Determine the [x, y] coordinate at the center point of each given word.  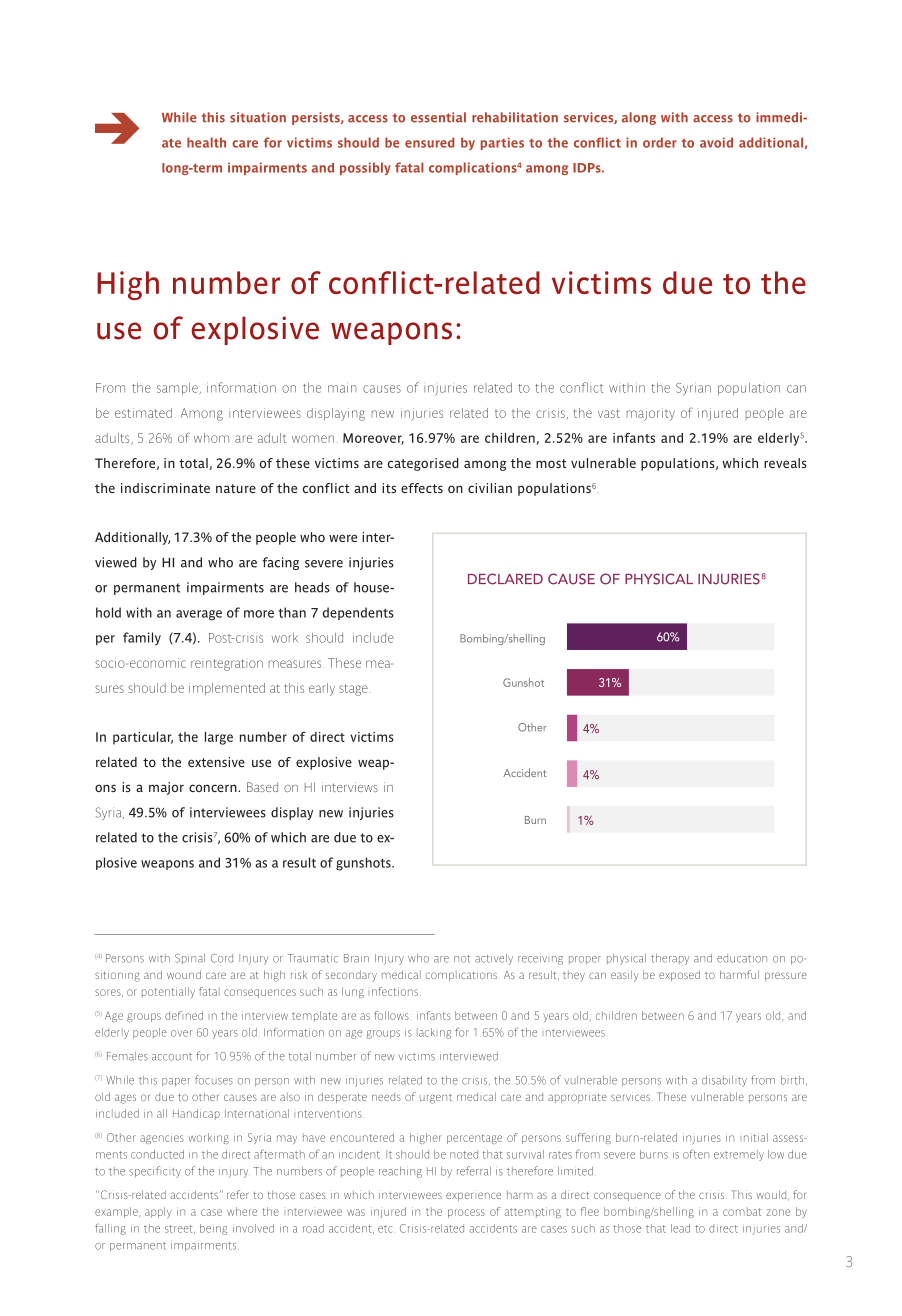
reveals [785, 463]
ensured [429, 142]
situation [258, 117]
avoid [716, 142]
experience [473, 1196]
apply [158, 1212]
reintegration [227, 665]
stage [353, 690]
